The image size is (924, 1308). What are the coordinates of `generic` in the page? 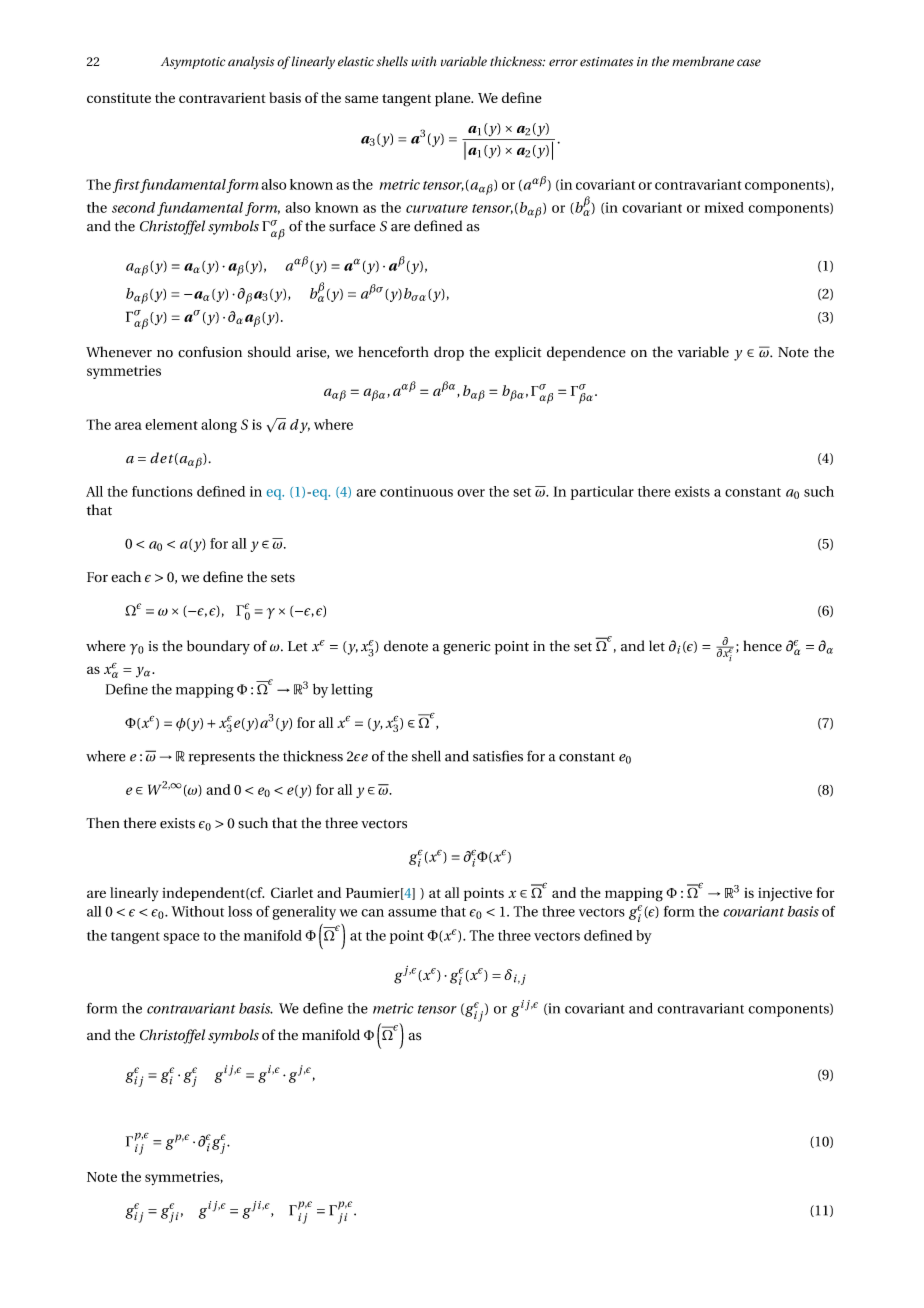 It's located at (467, 648).
